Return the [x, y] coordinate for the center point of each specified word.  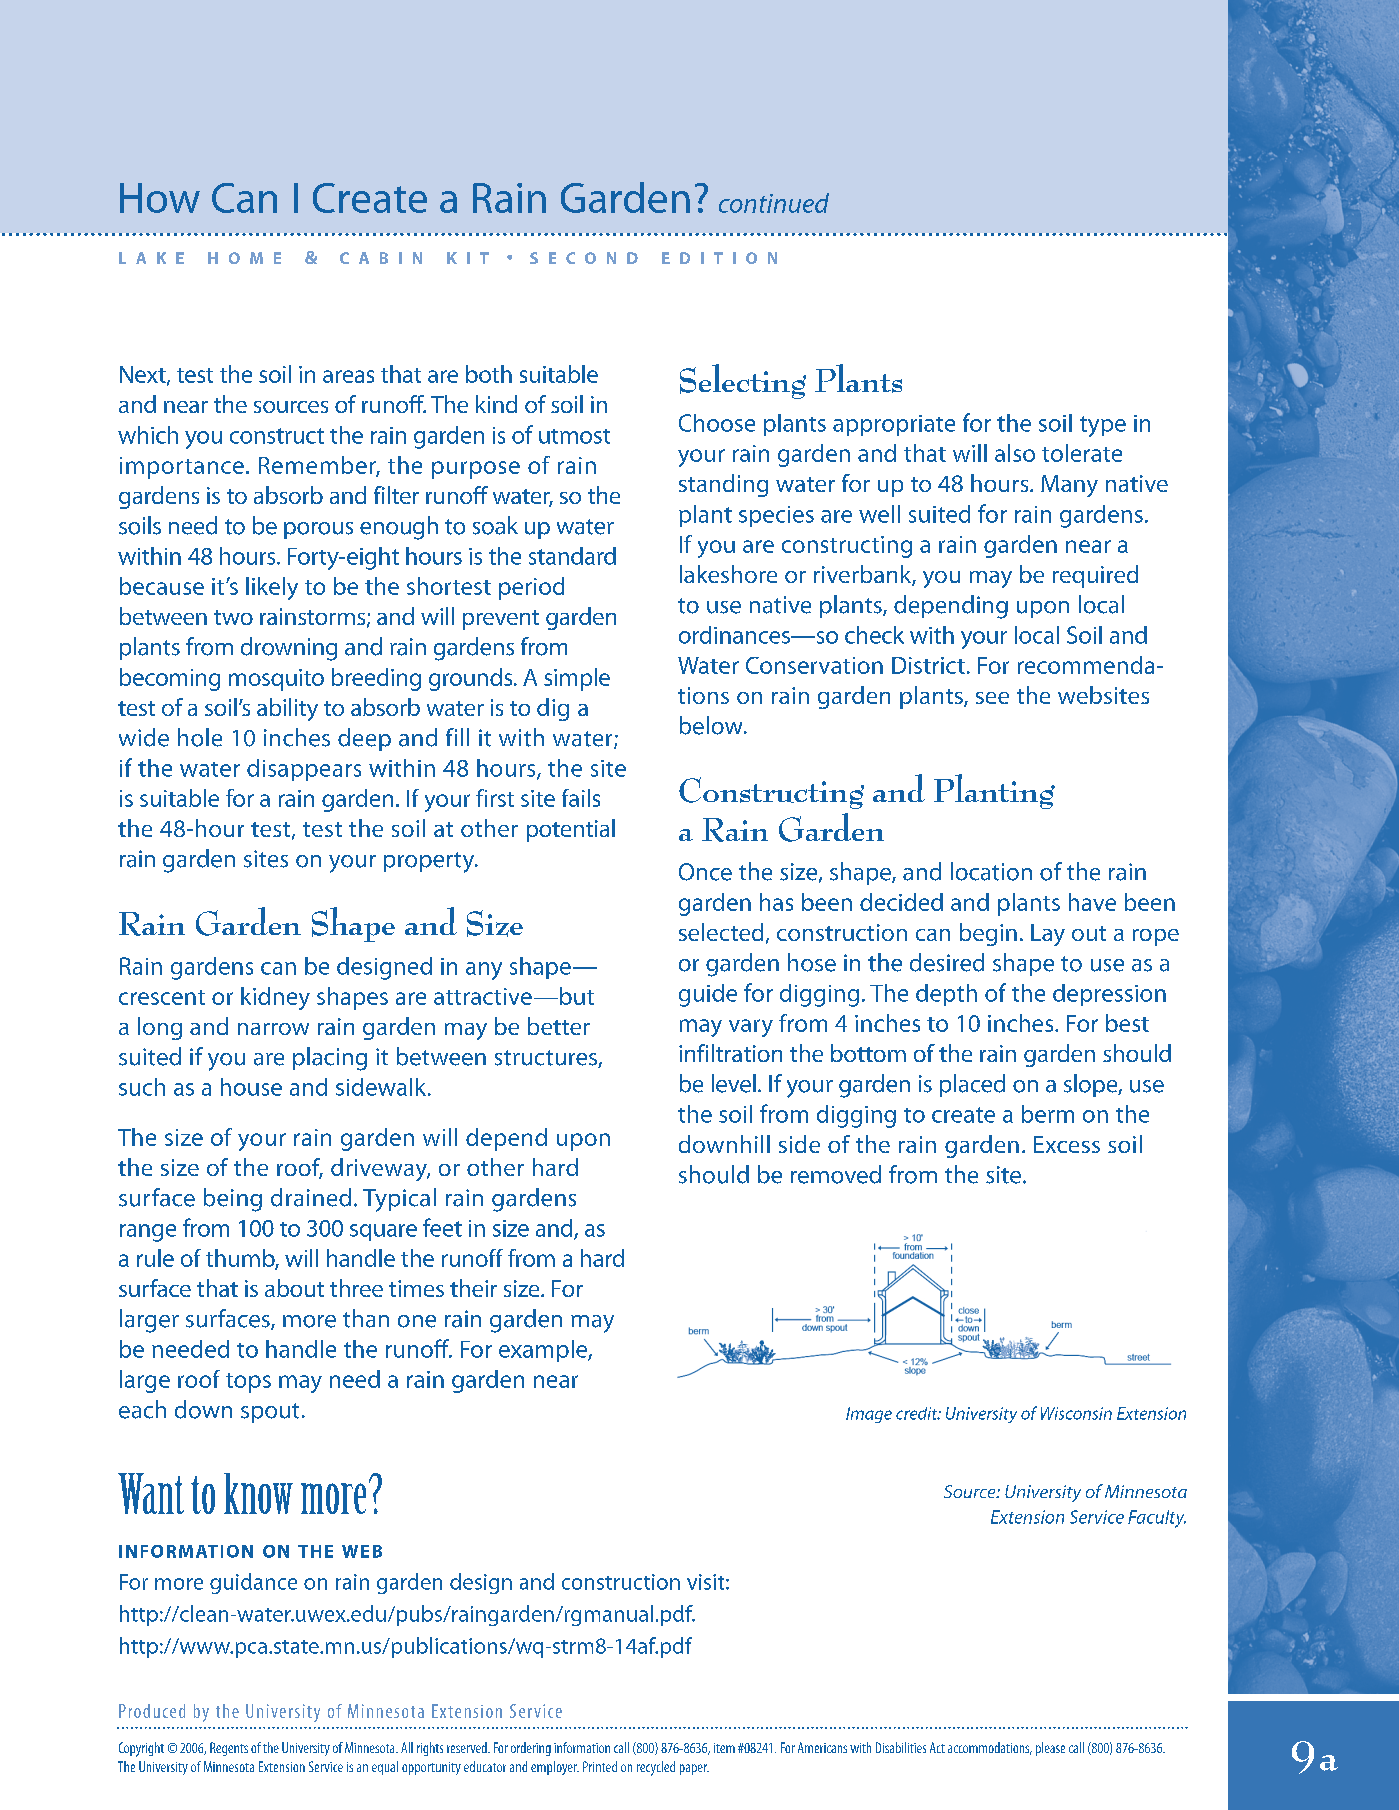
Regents [229, 1749]
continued [774, 203]
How [160, 198]
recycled [656, 1768]
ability [287, 709]
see [992, 698]
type [1103, 426]
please [1050, 1749]
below [712, 725]
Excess [1067, 1144]
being [233, 1200]
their [473, 1288]
